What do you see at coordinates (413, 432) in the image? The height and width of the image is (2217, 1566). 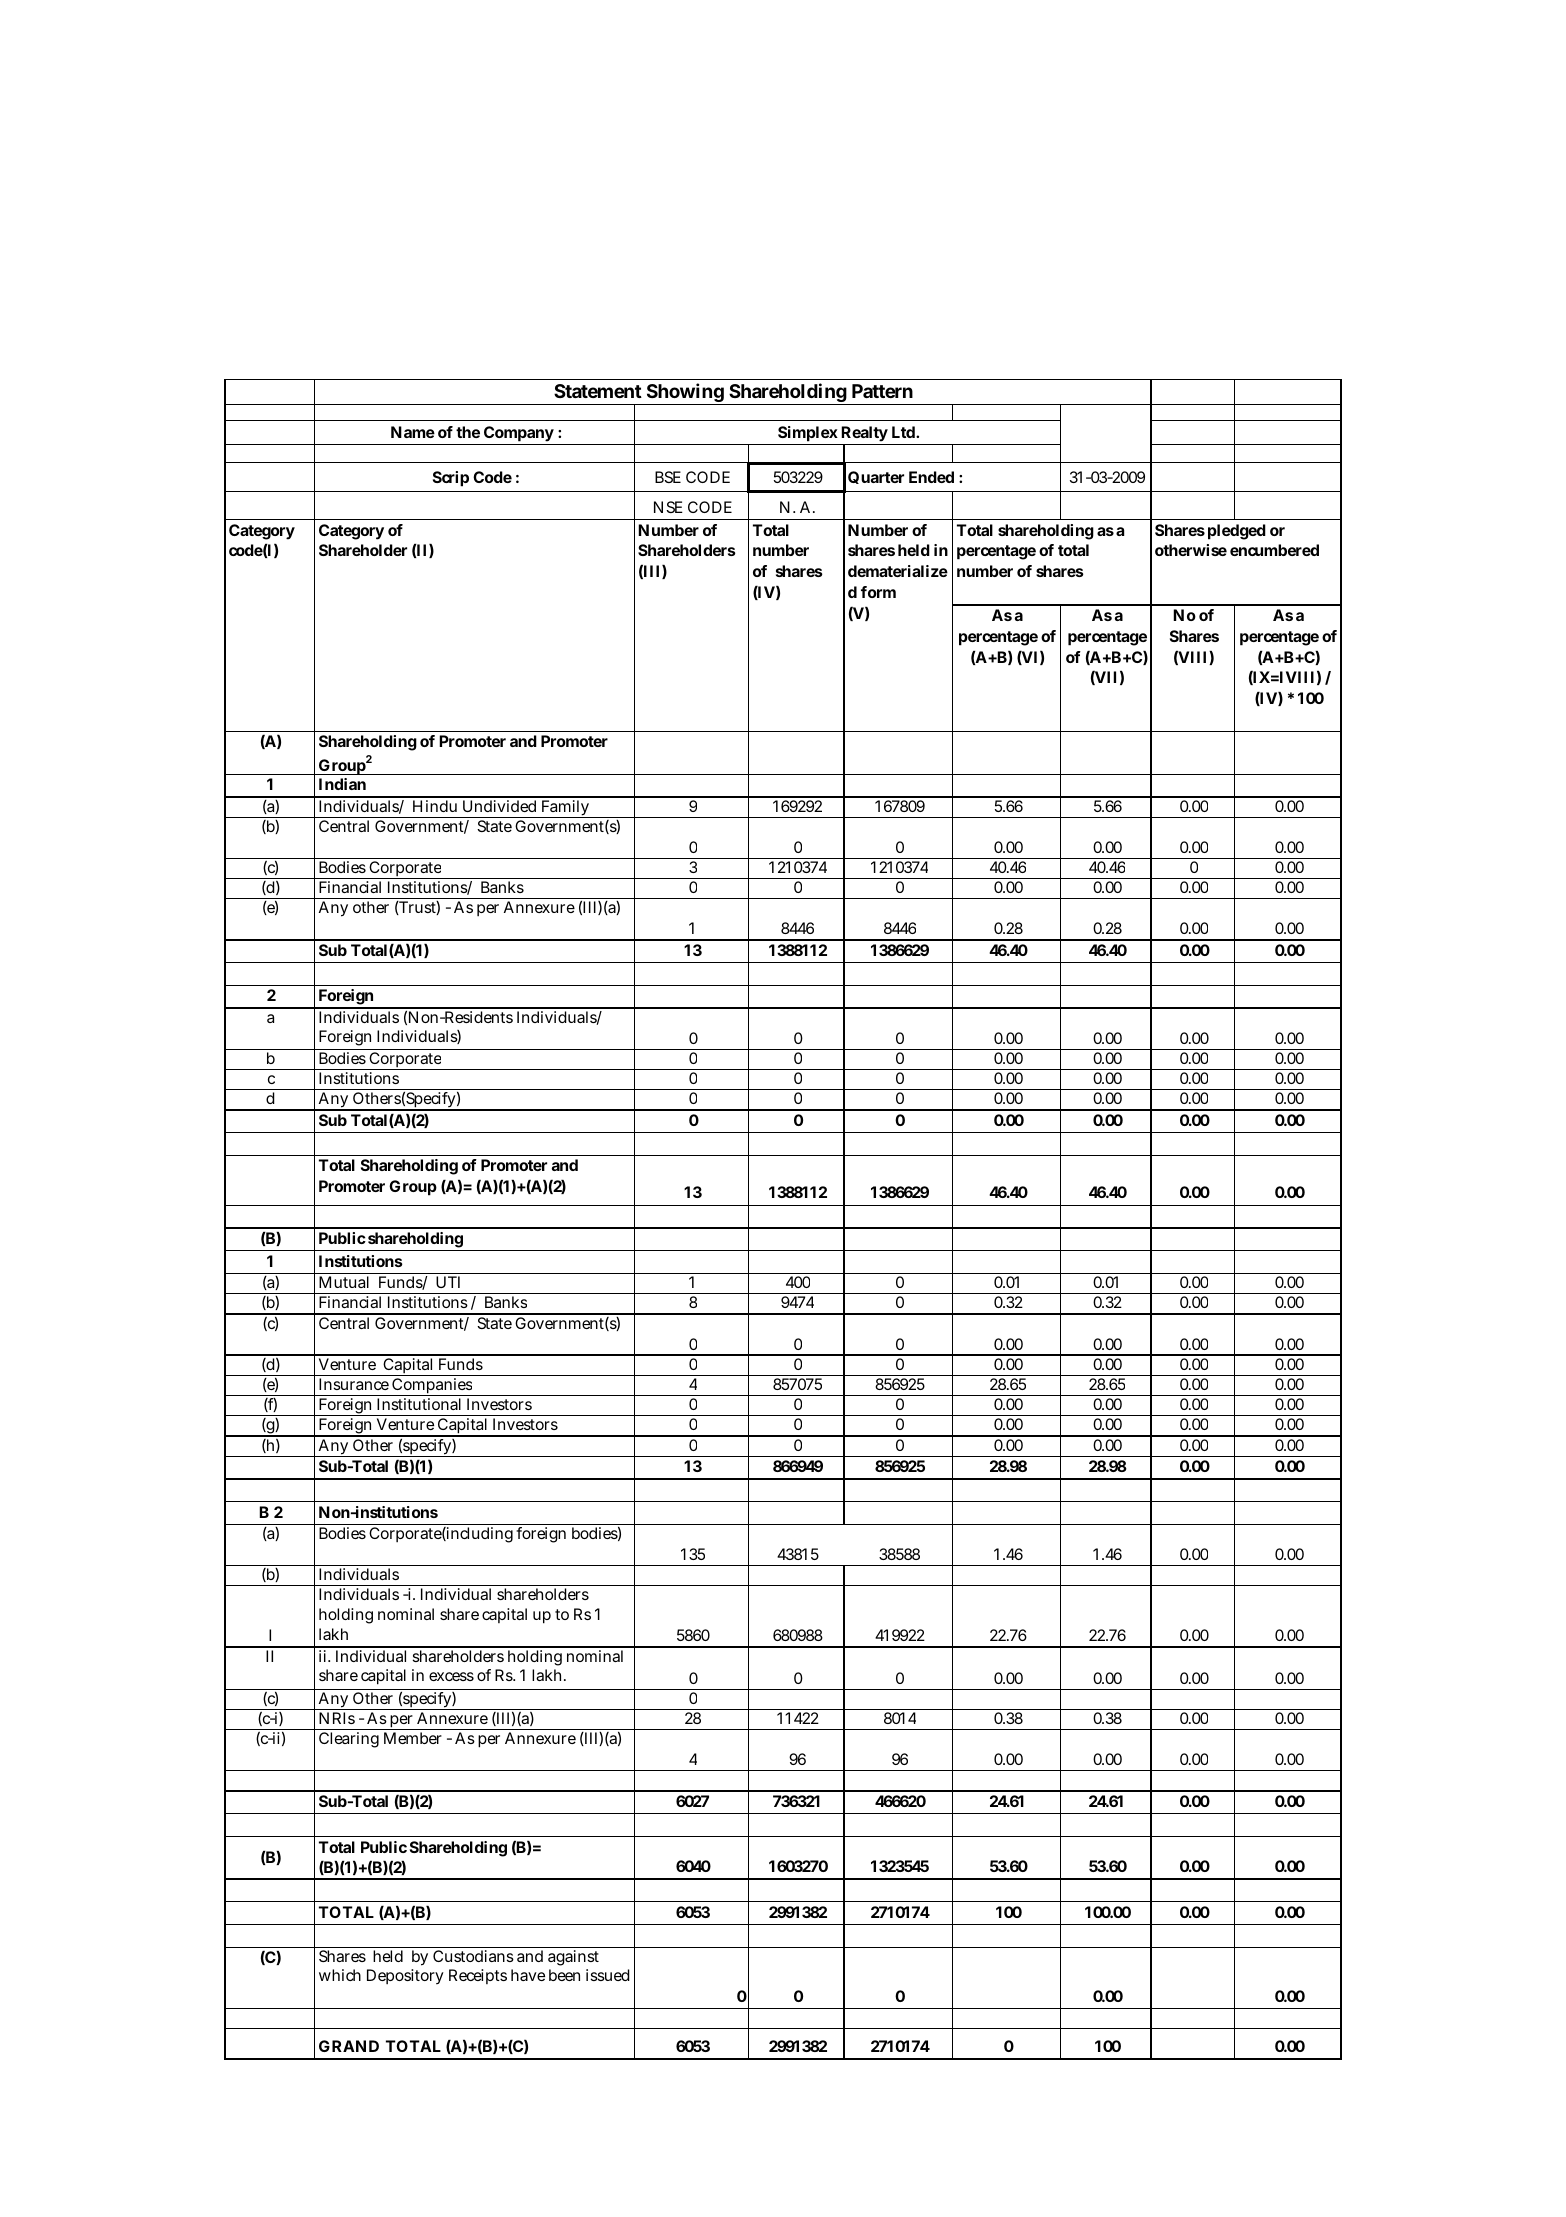 I see `Name` at bounding box center [413, 432].
